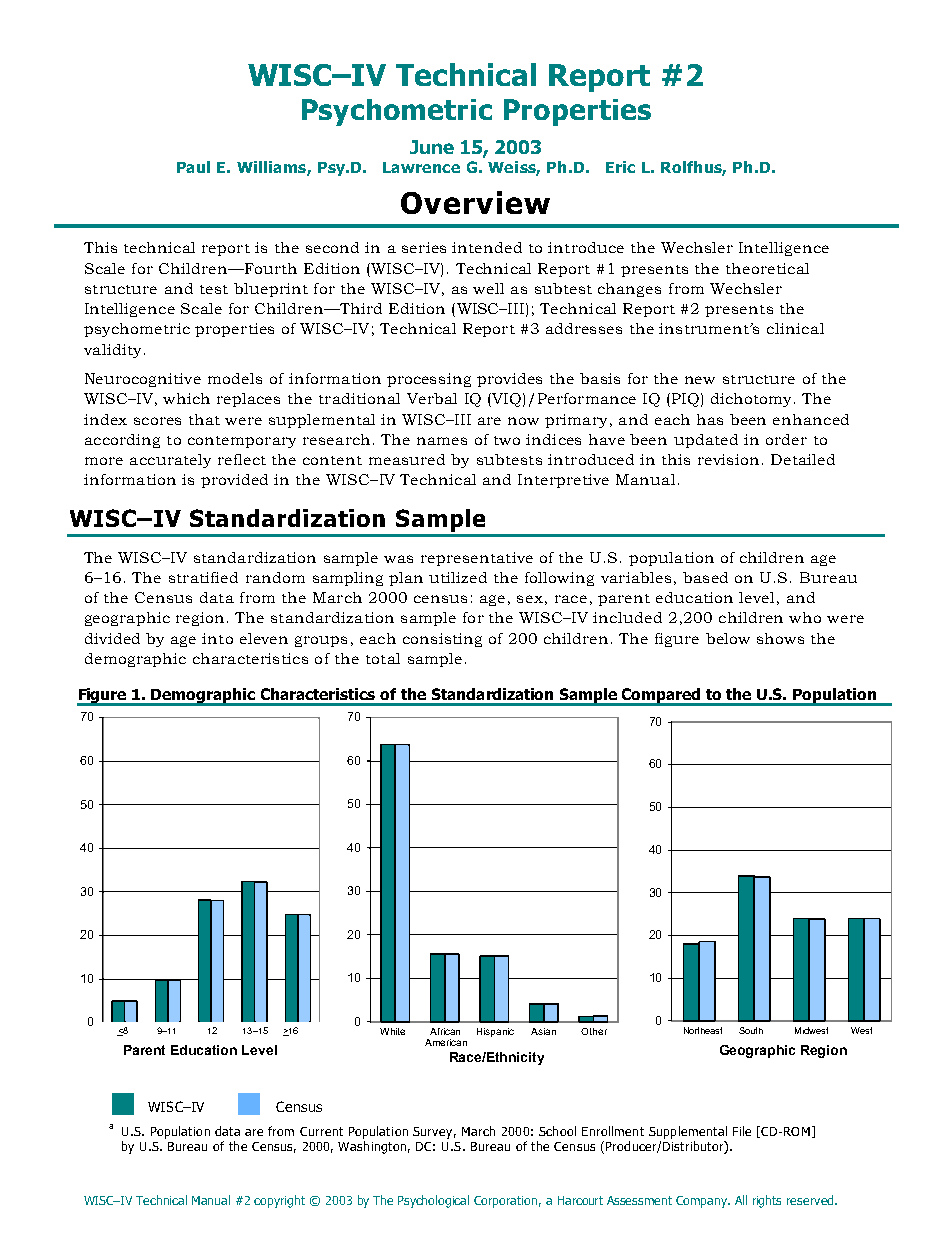 The image size is (952, 1233). I want to click on Overview, so click(475, 202).
